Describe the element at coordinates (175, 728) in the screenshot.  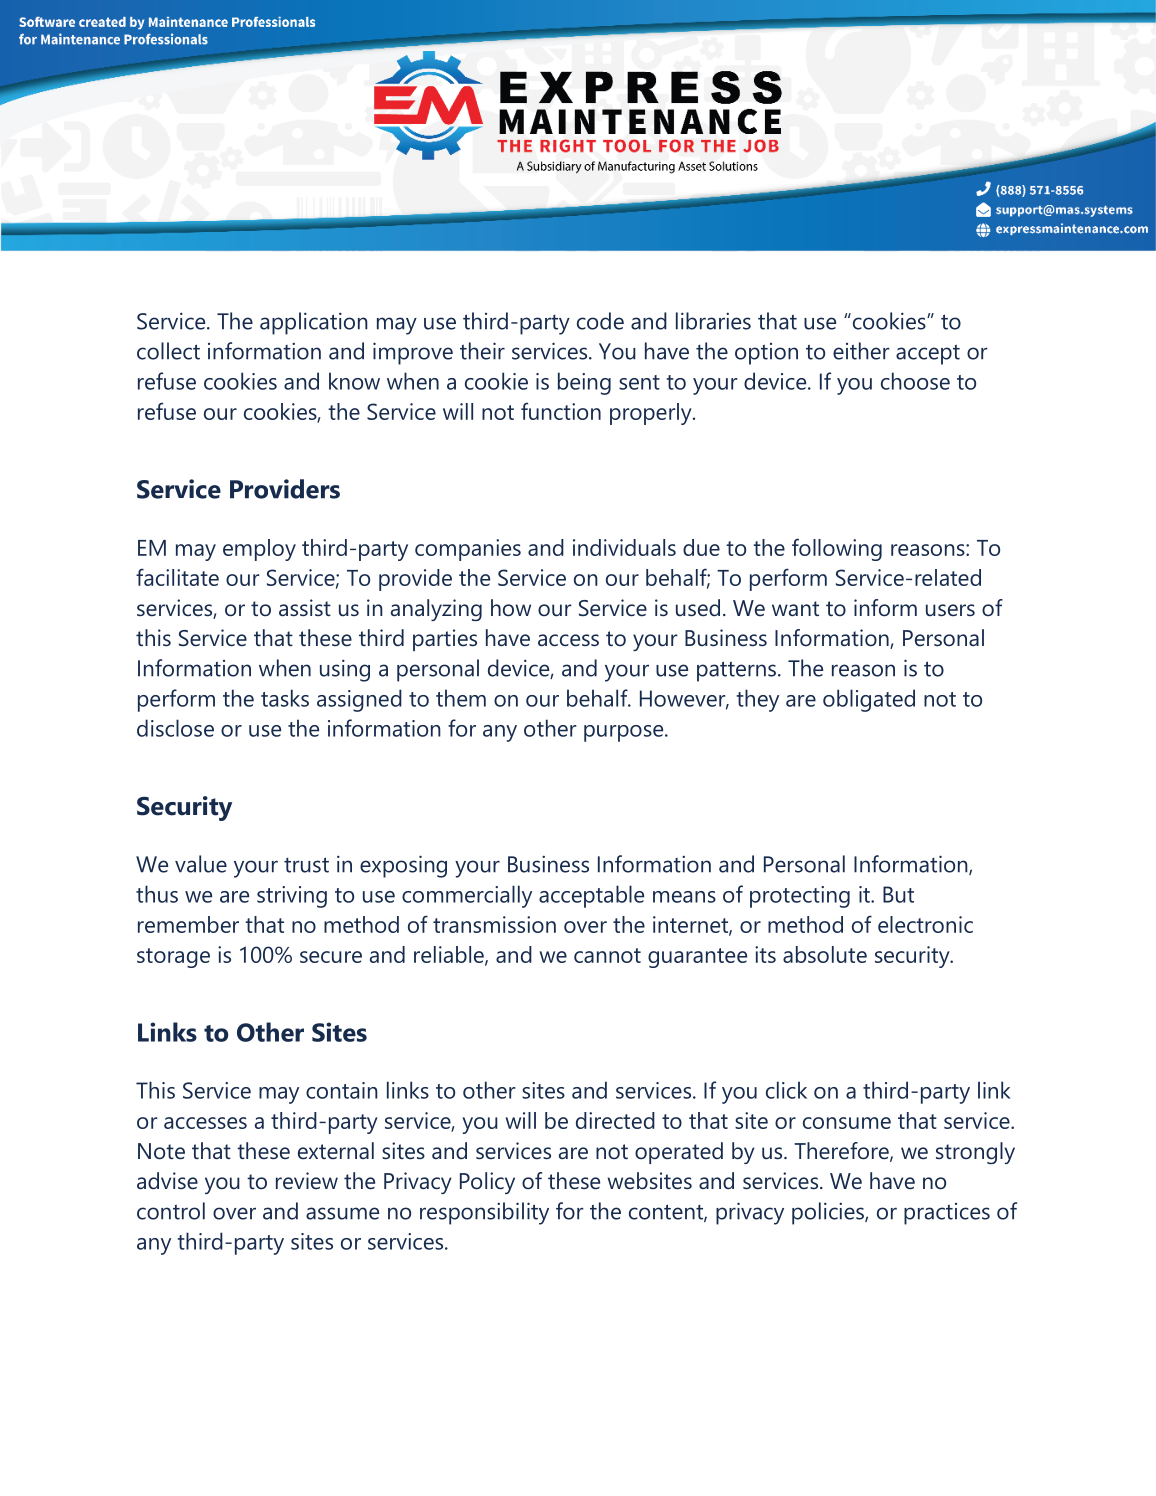
I see `disclose` at that location.
